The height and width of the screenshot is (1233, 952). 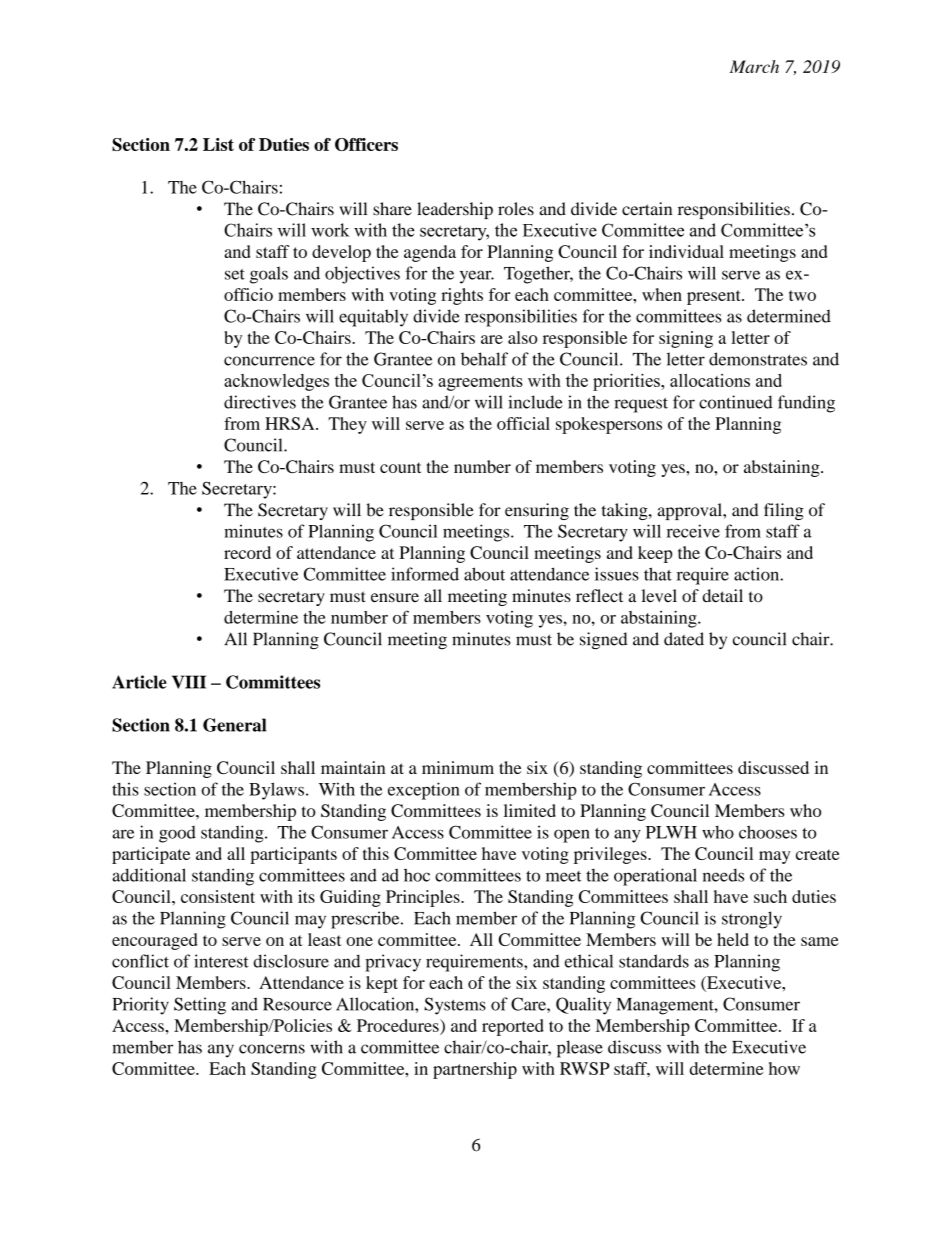 I want to click on record, so click(x=247, y=552).
